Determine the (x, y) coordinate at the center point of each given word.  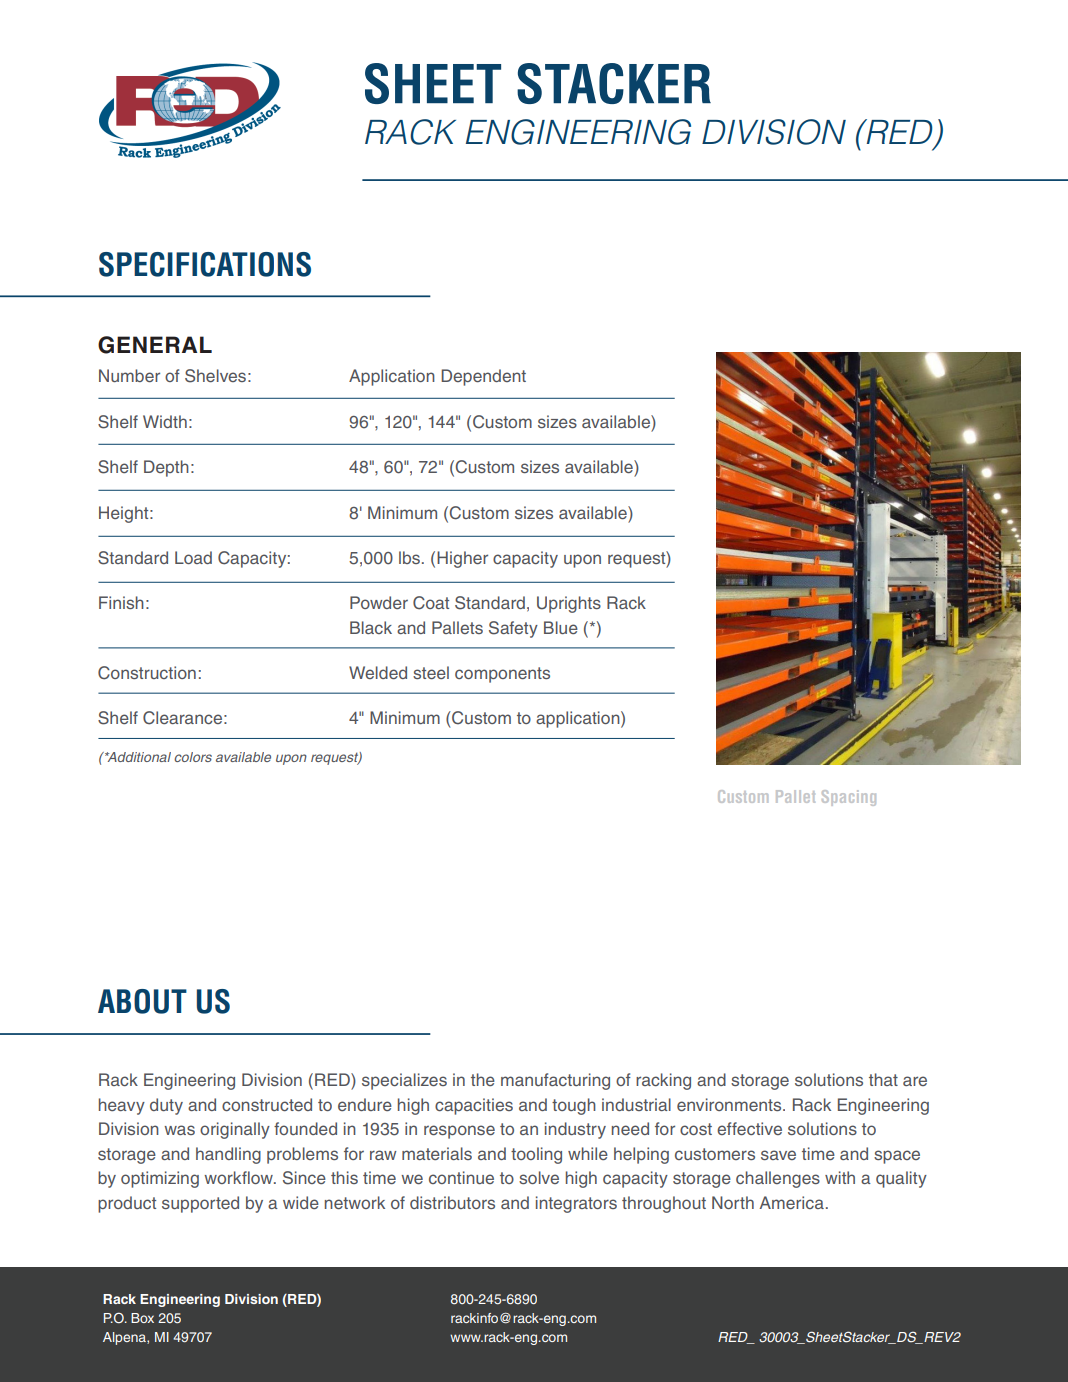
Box (142, 1318)
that (883, 1079)
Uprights (569, 604)
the (483, 1079)
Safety (513, 629)
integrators (576, 1204)
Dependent (483, 377)
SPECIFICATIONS (205, 264)
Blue (561, 627)
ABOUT (142, 1001)
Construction (147, 673)
